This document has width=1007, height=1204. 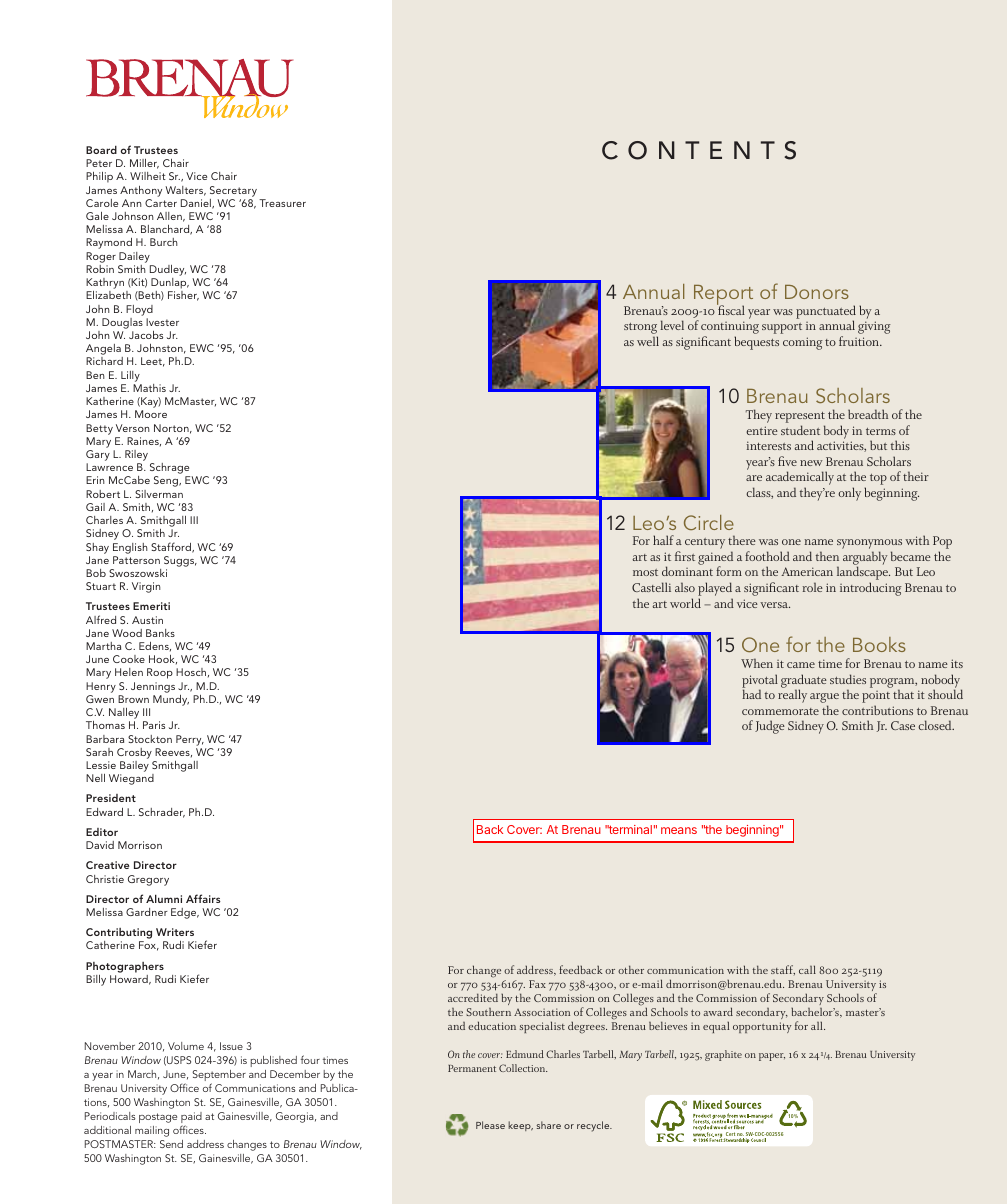 What do you see at coordinates (817, 292) in the document?
I see `Donors` at bounding box center [817, 292].
